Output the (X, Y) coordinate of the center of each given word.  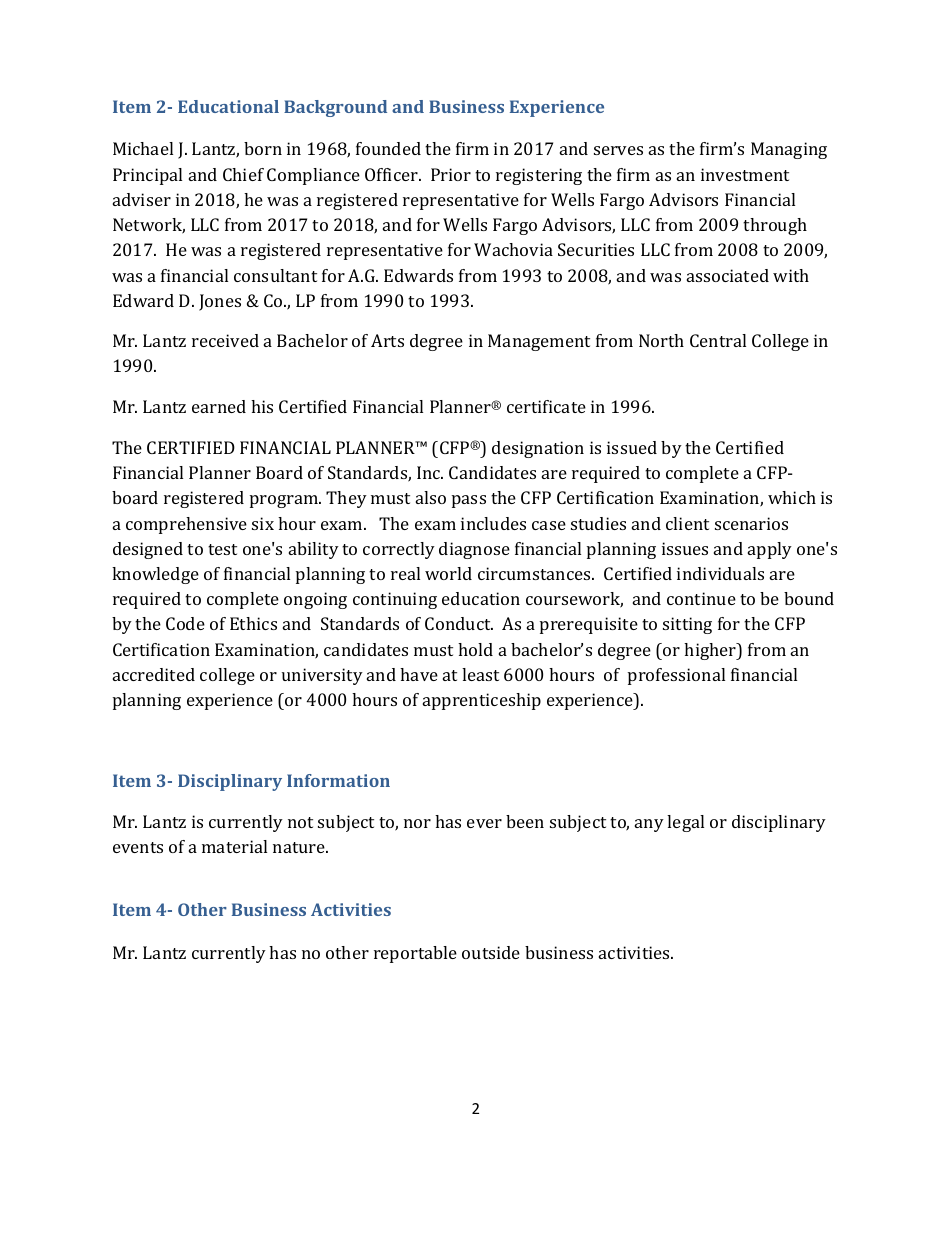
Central (718, 340)
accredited (154, 674)
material (234, 846)
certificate (546, 406)
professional (676, 676)
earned (219, 406)
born (263, 148)
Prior (451, 174)
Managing (789, 150)
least (480, 674)
